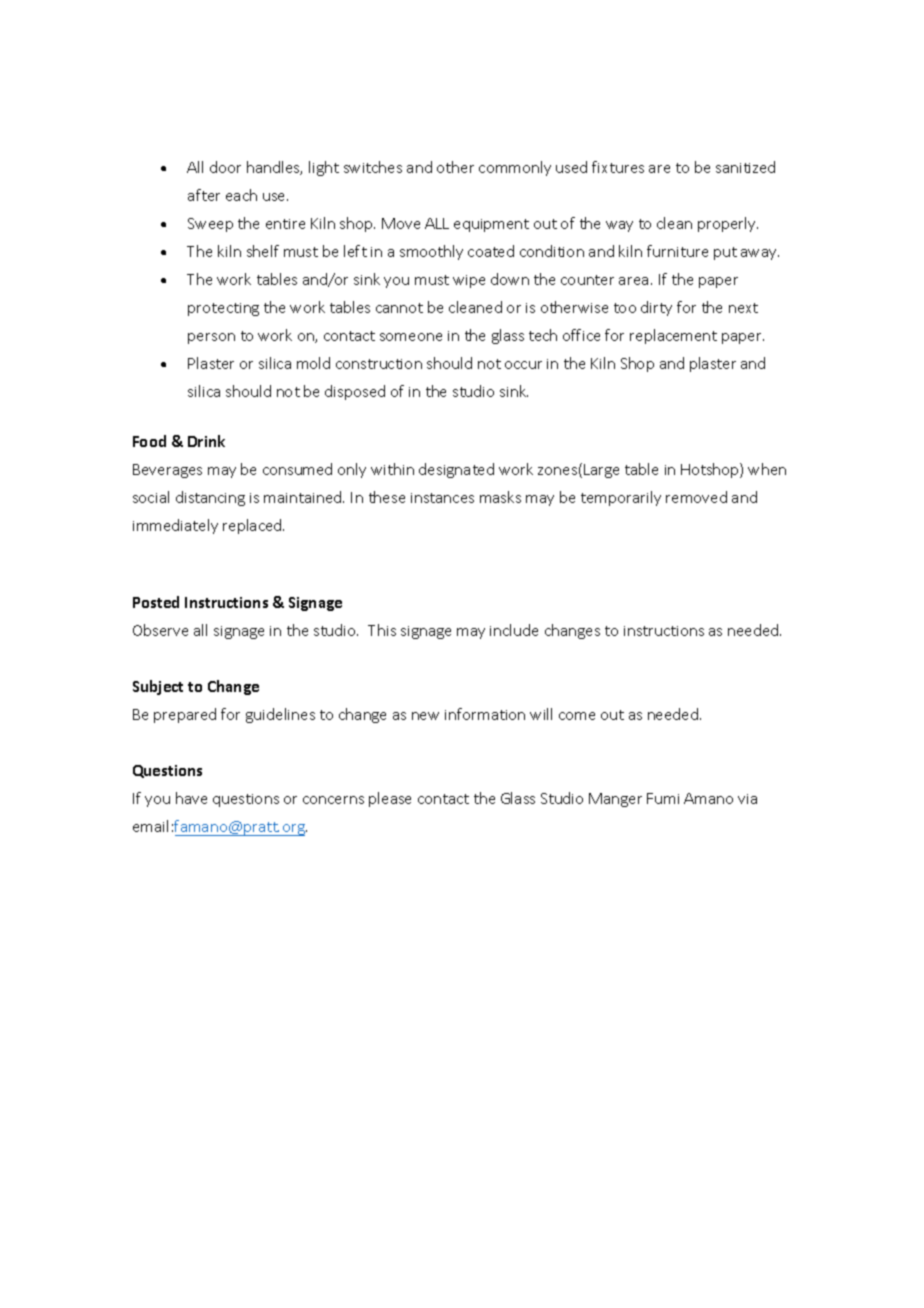 This screenshot has height=1308, width=924. Describe the element at coordinates (745, 167) in the screenshot. I see `sanitized` at that location.
